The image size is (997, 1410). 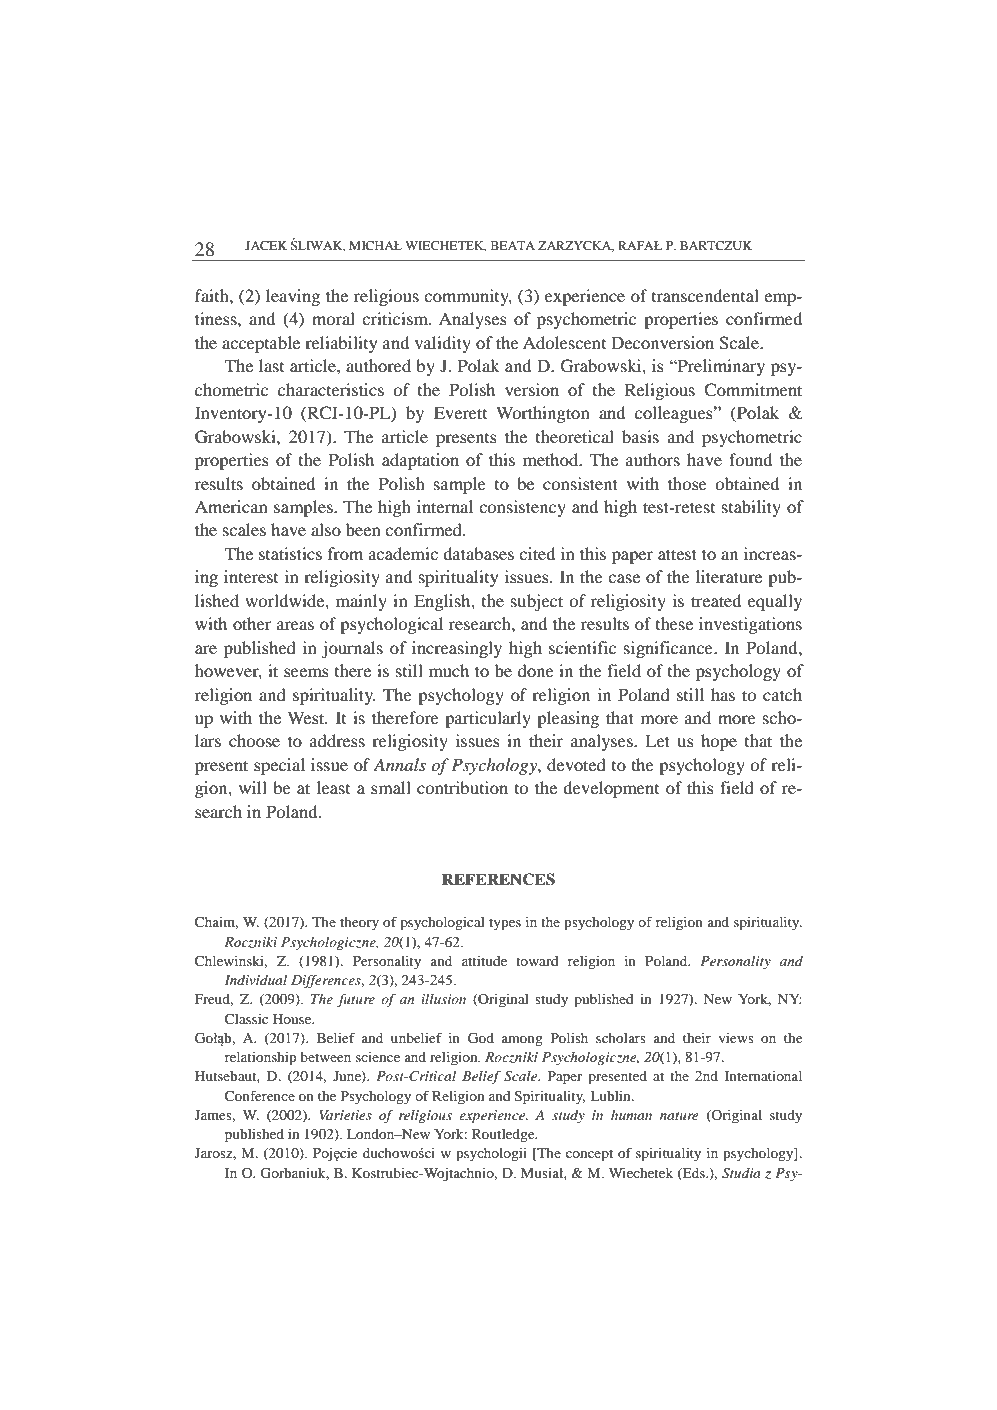 What do you see at coordinates (488, 719) in the screenshot?
I see `particularly` at bounding box center [488, 719].
